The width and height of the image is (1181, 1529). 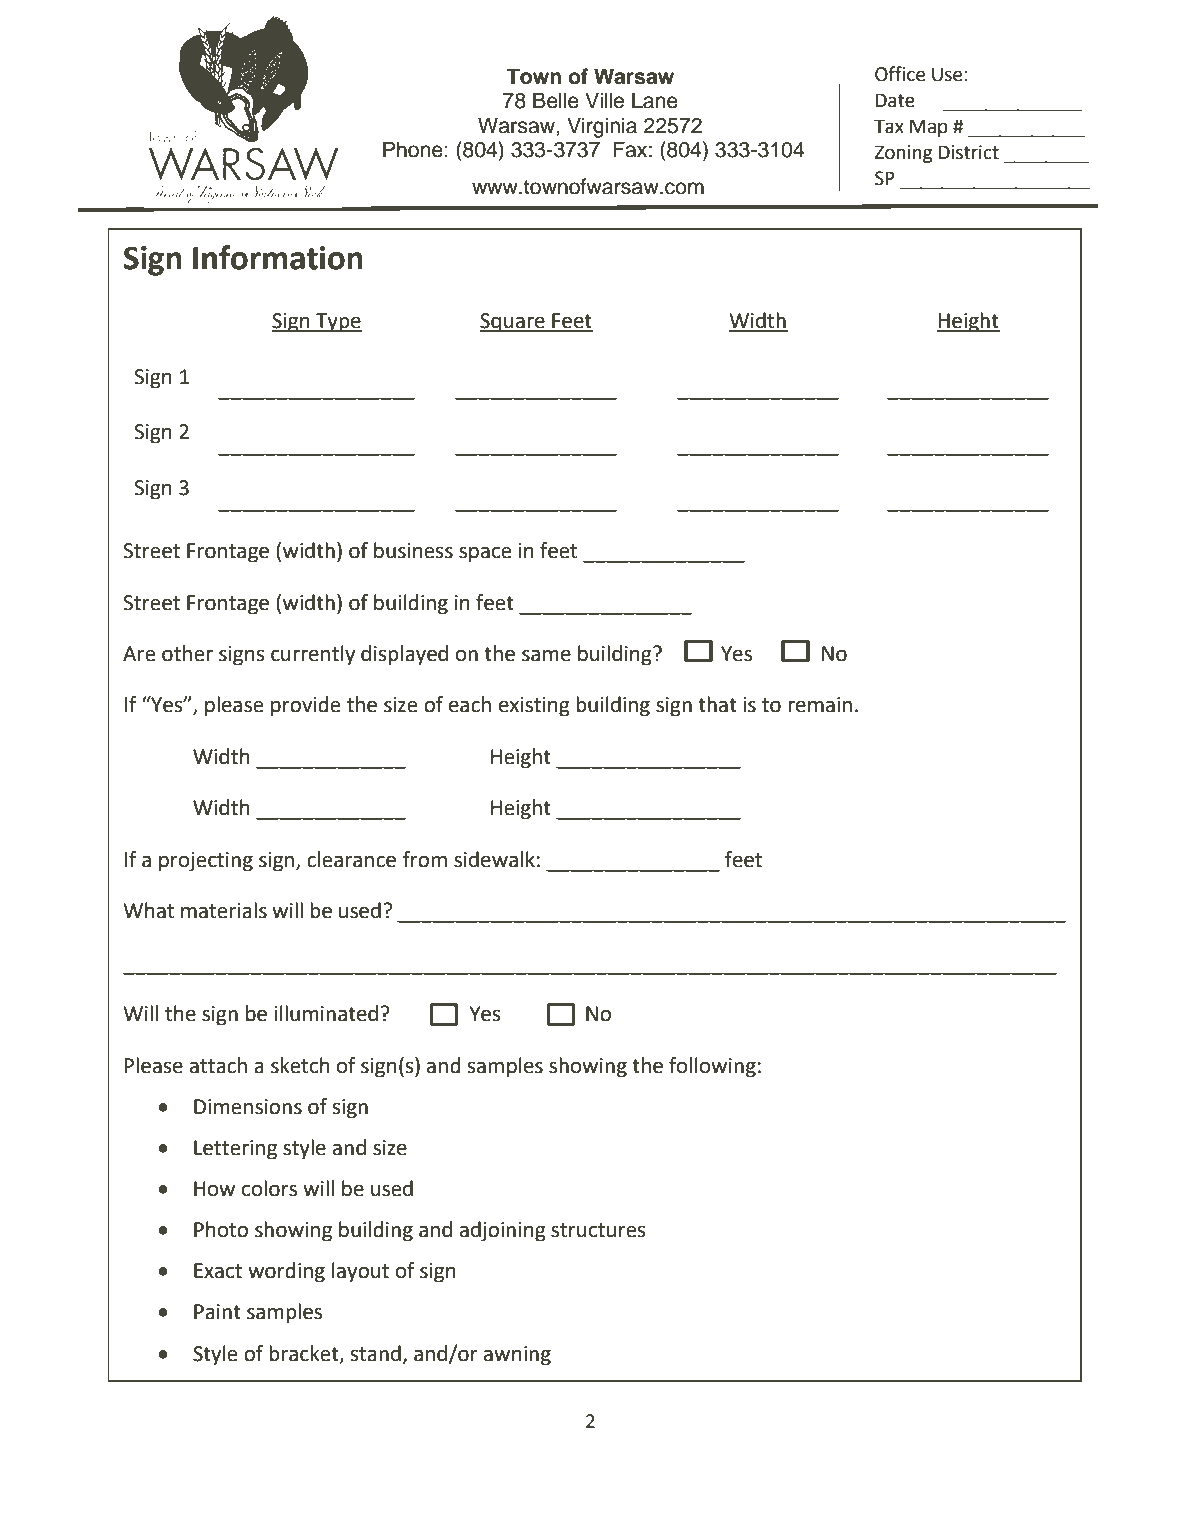 I want to click on Belle, so click(x=556, y=100).
